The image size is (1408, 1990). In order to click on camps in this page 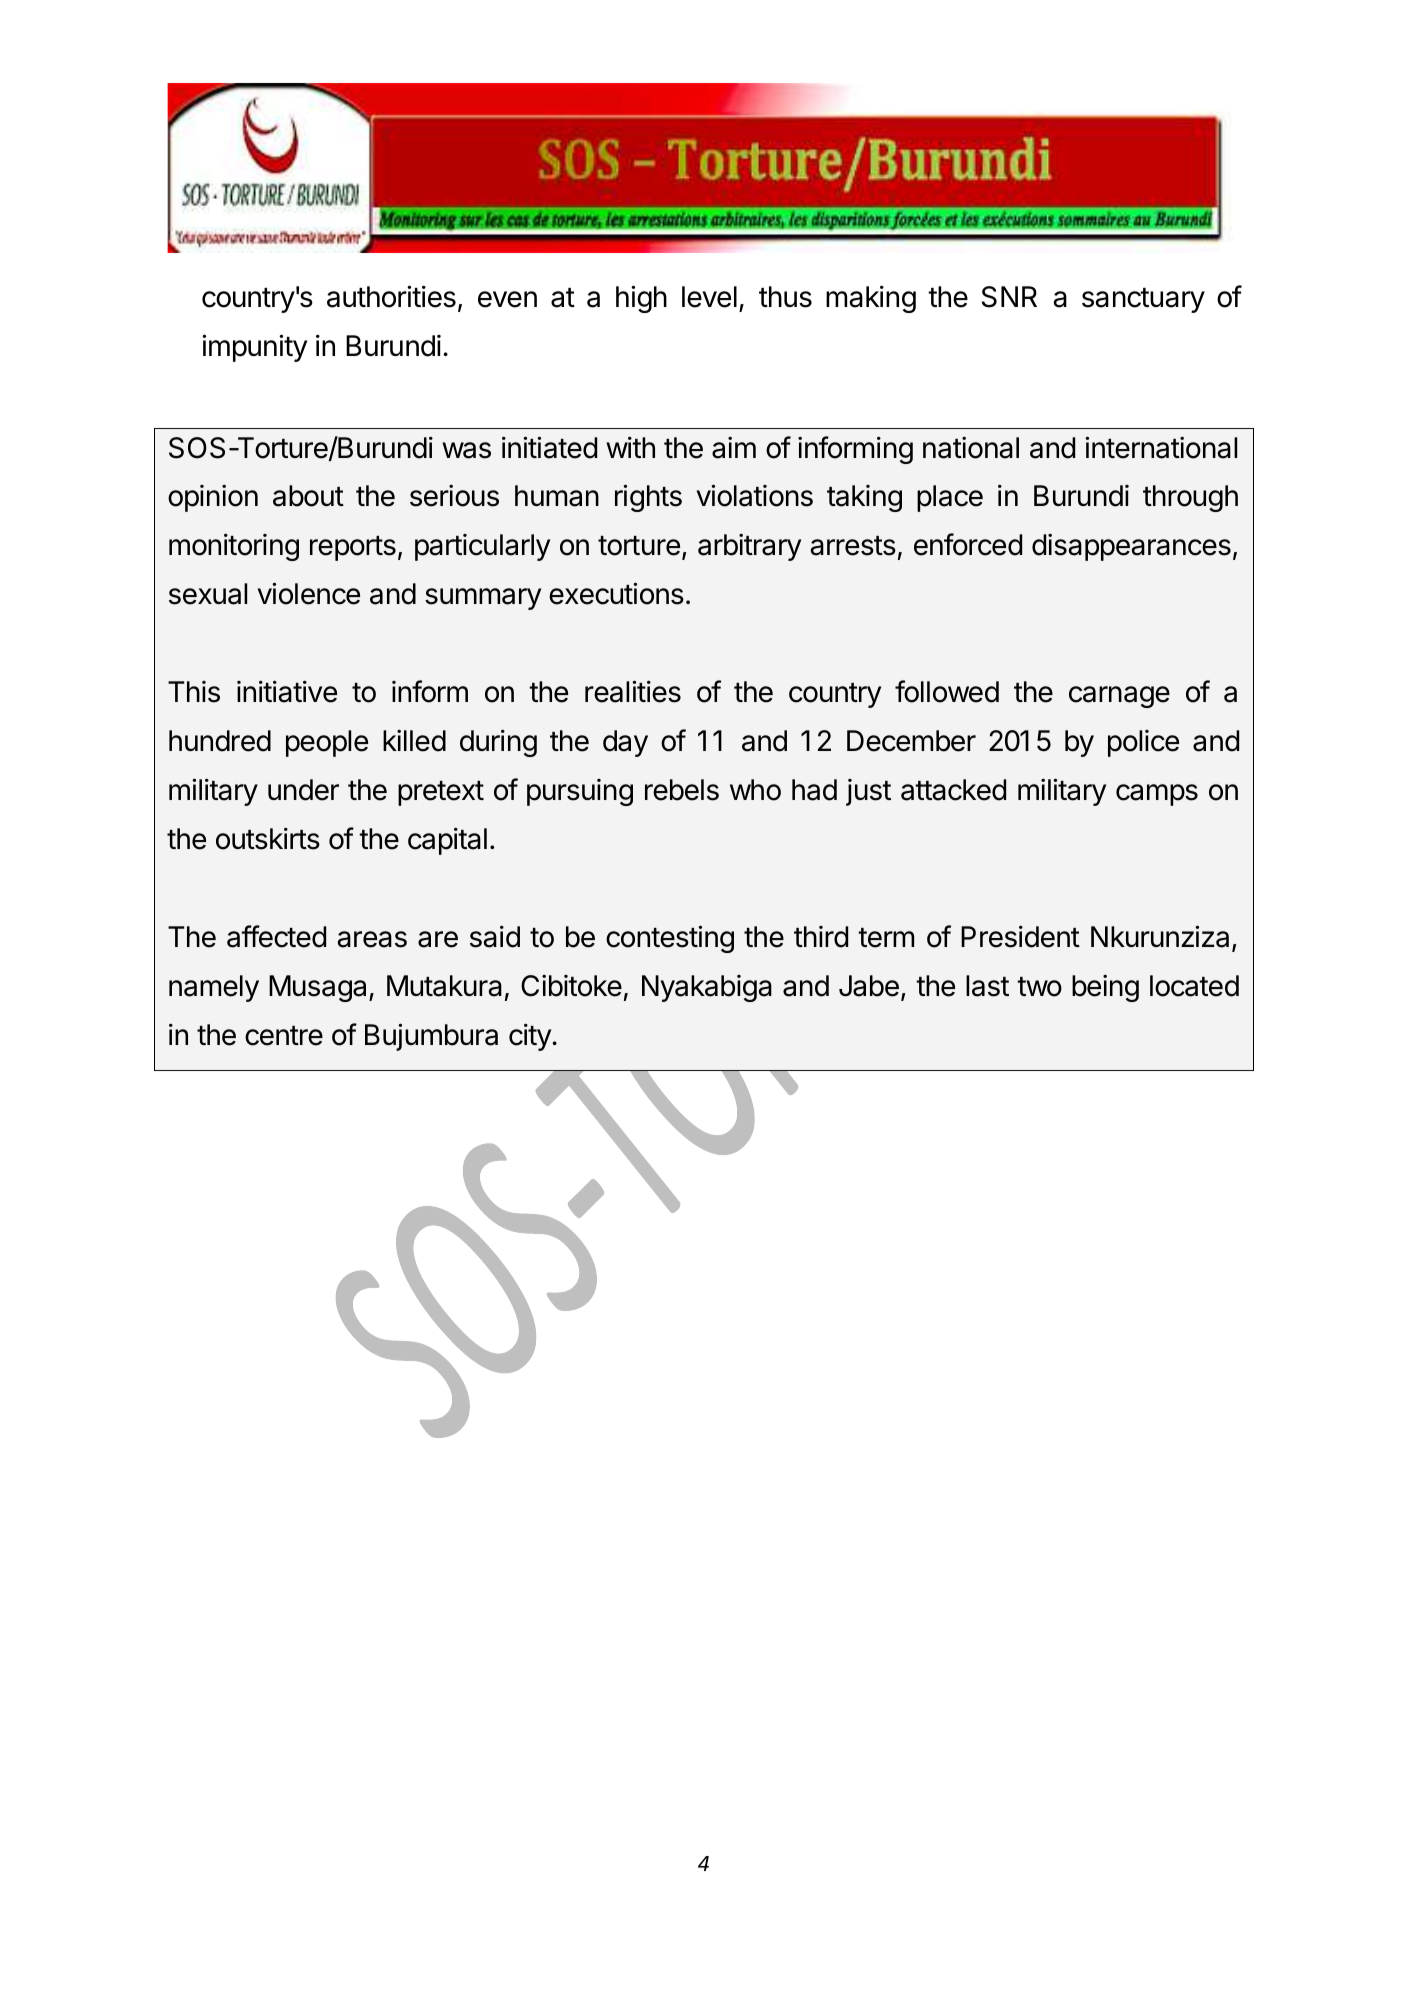, I will do `click(1157, 795)`.
